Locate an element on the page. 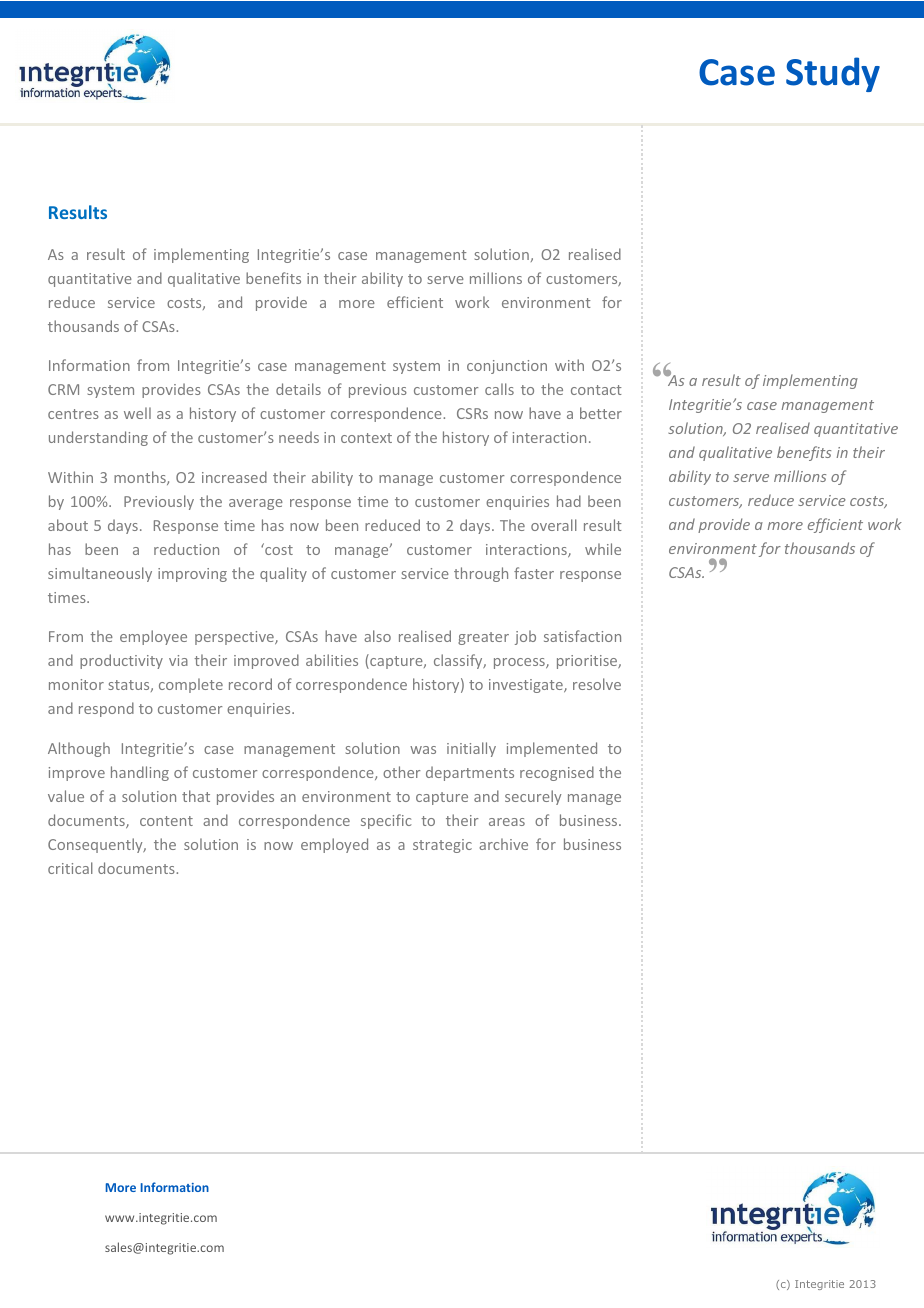  months is located at coordinates (141, 478).
